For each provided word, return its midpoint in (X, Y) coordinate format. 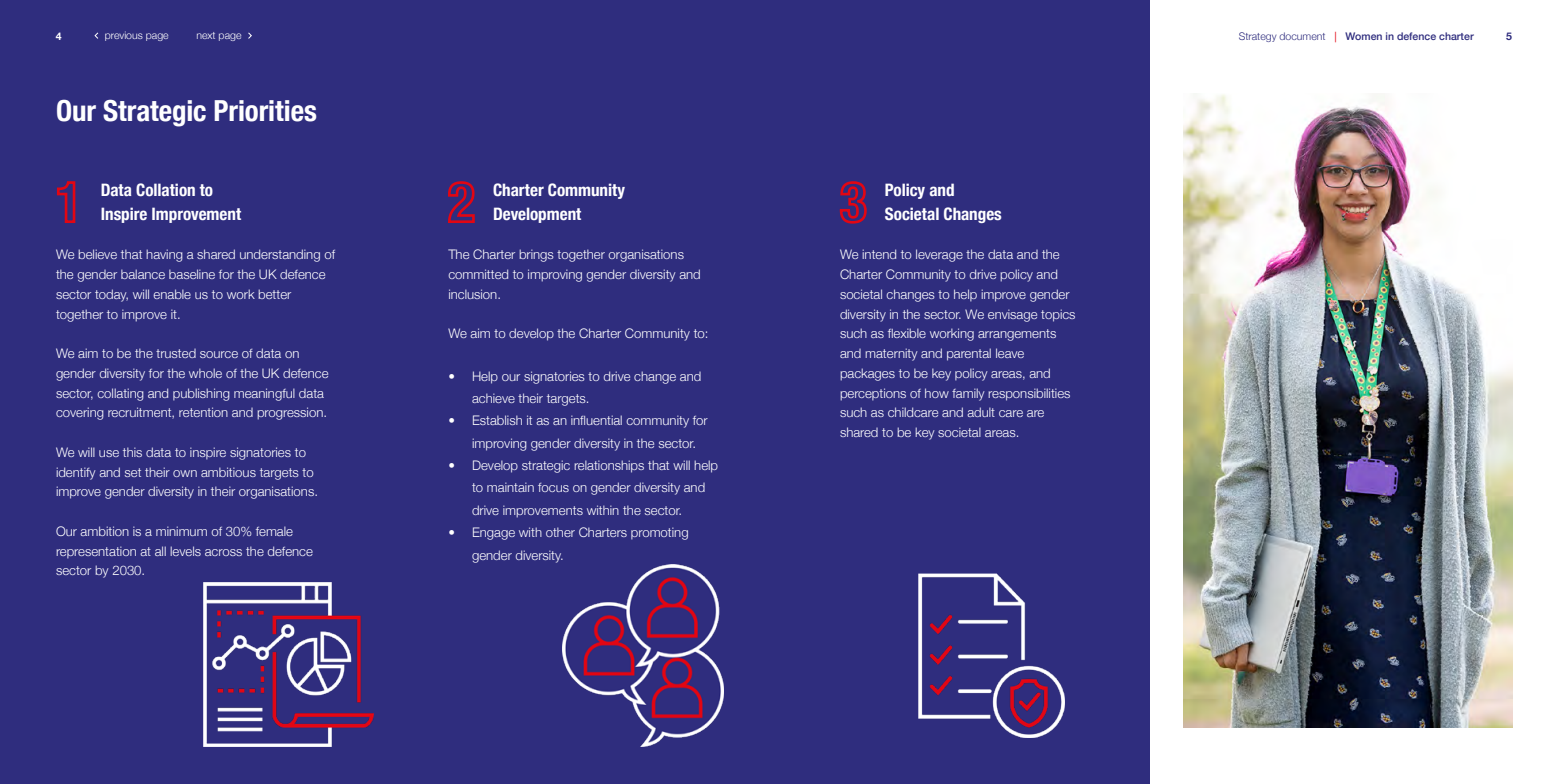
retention (203, 412)
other (560, 532)
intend (879, 254)
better (274, 294)
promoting (659, 533)
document (1302, 36)
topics (1058, 315)
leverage (939, 255)
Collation (165, 190)
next (206, 35)
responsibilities (1029, 394)
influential (596, 420)
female (274, 531)
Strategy (1257, 37)
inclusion (474, 294)
